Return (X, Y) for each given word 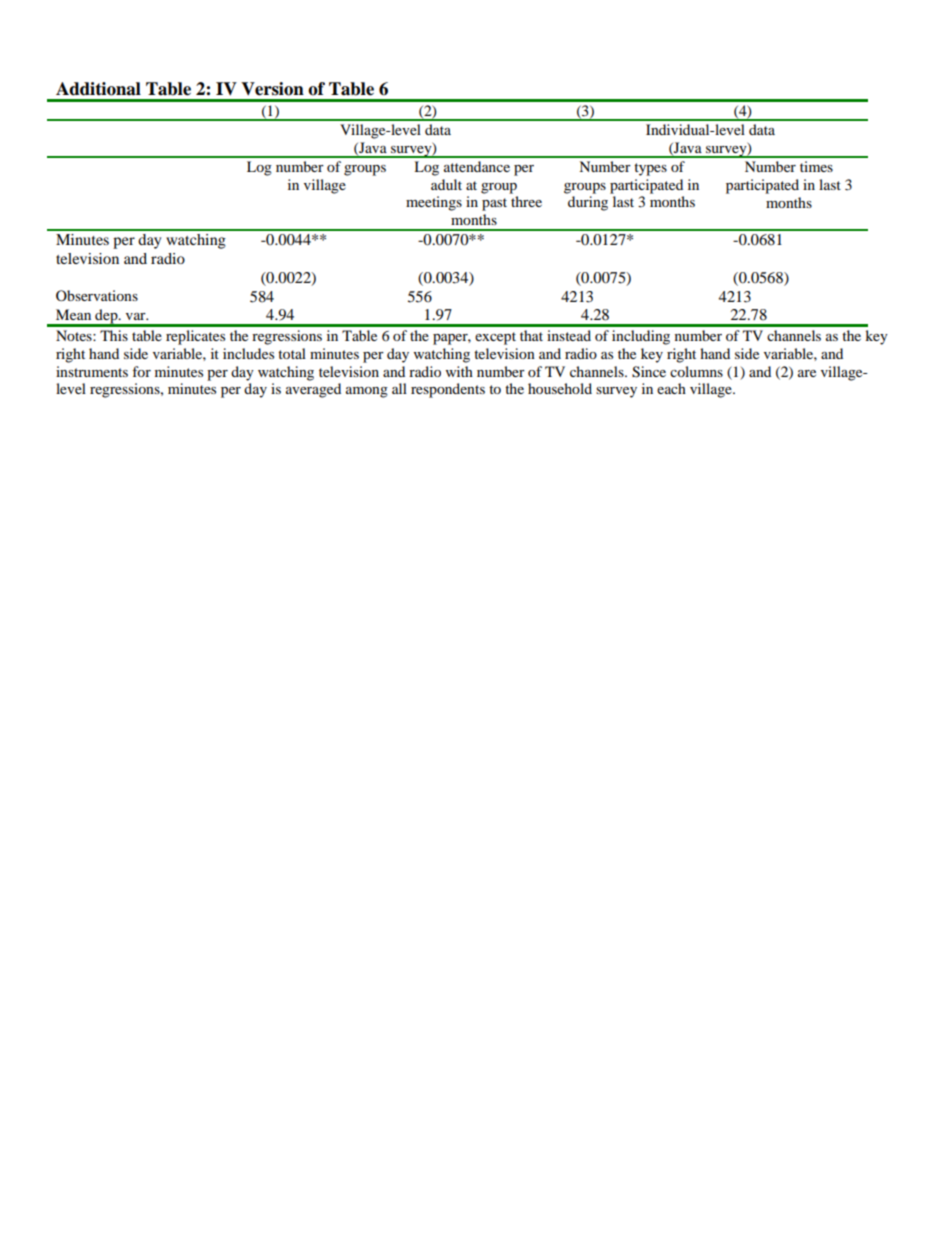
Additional (98, 89)
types (650, 169)
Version (272, 89)
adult (446, 184)
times (816, 166)
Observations (97, 295)
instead (569, 335)
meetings (434, 203)
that (531, 335)
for (141, 371)
